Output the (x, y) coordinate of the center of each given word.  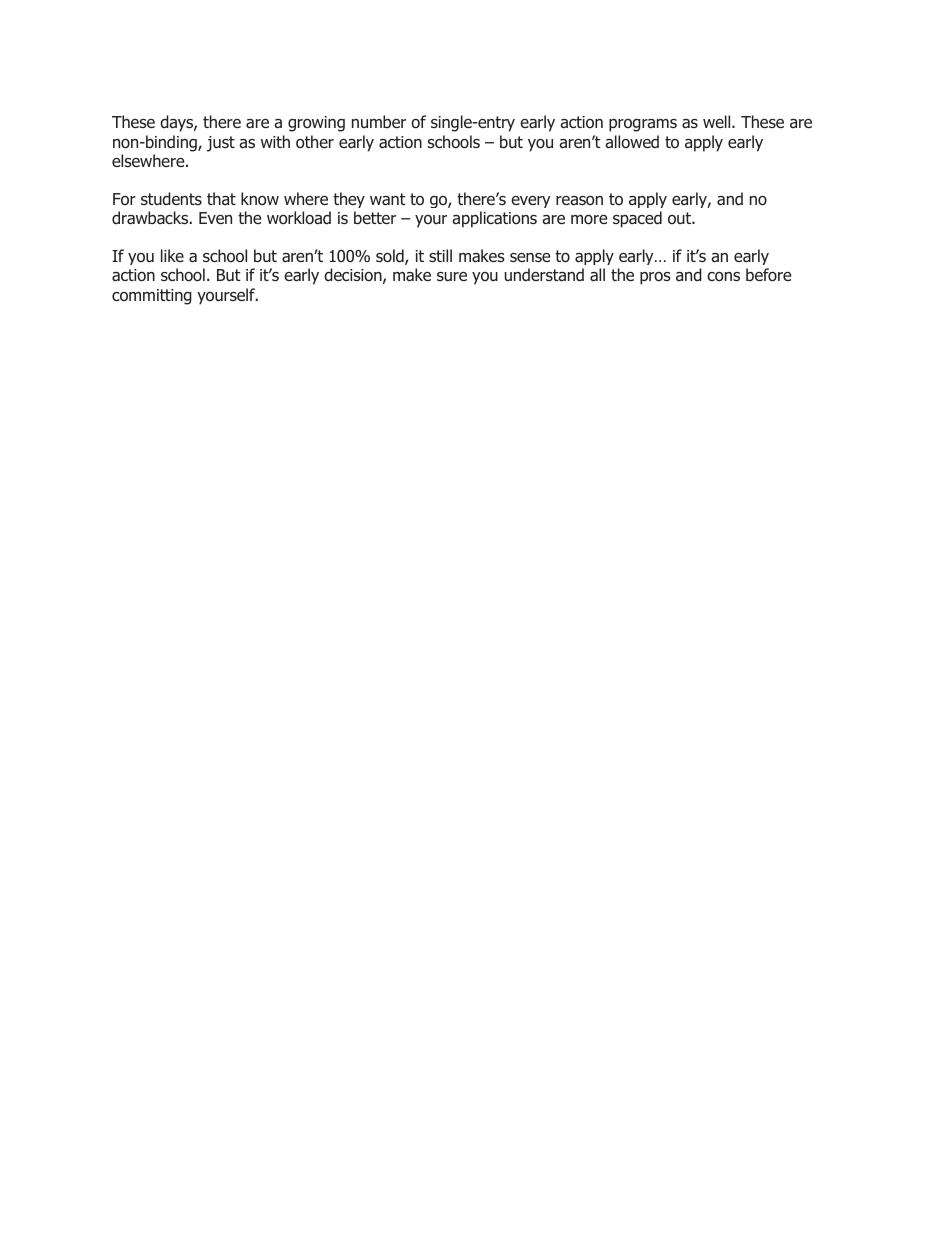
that (221, 198)
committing (152, 297)
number (379, 122)
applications (494, 219)
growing (316, 124)
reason (579, 201)
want (388, 199)
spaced (637, 219)
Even (215, 218)
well (718, 121)
